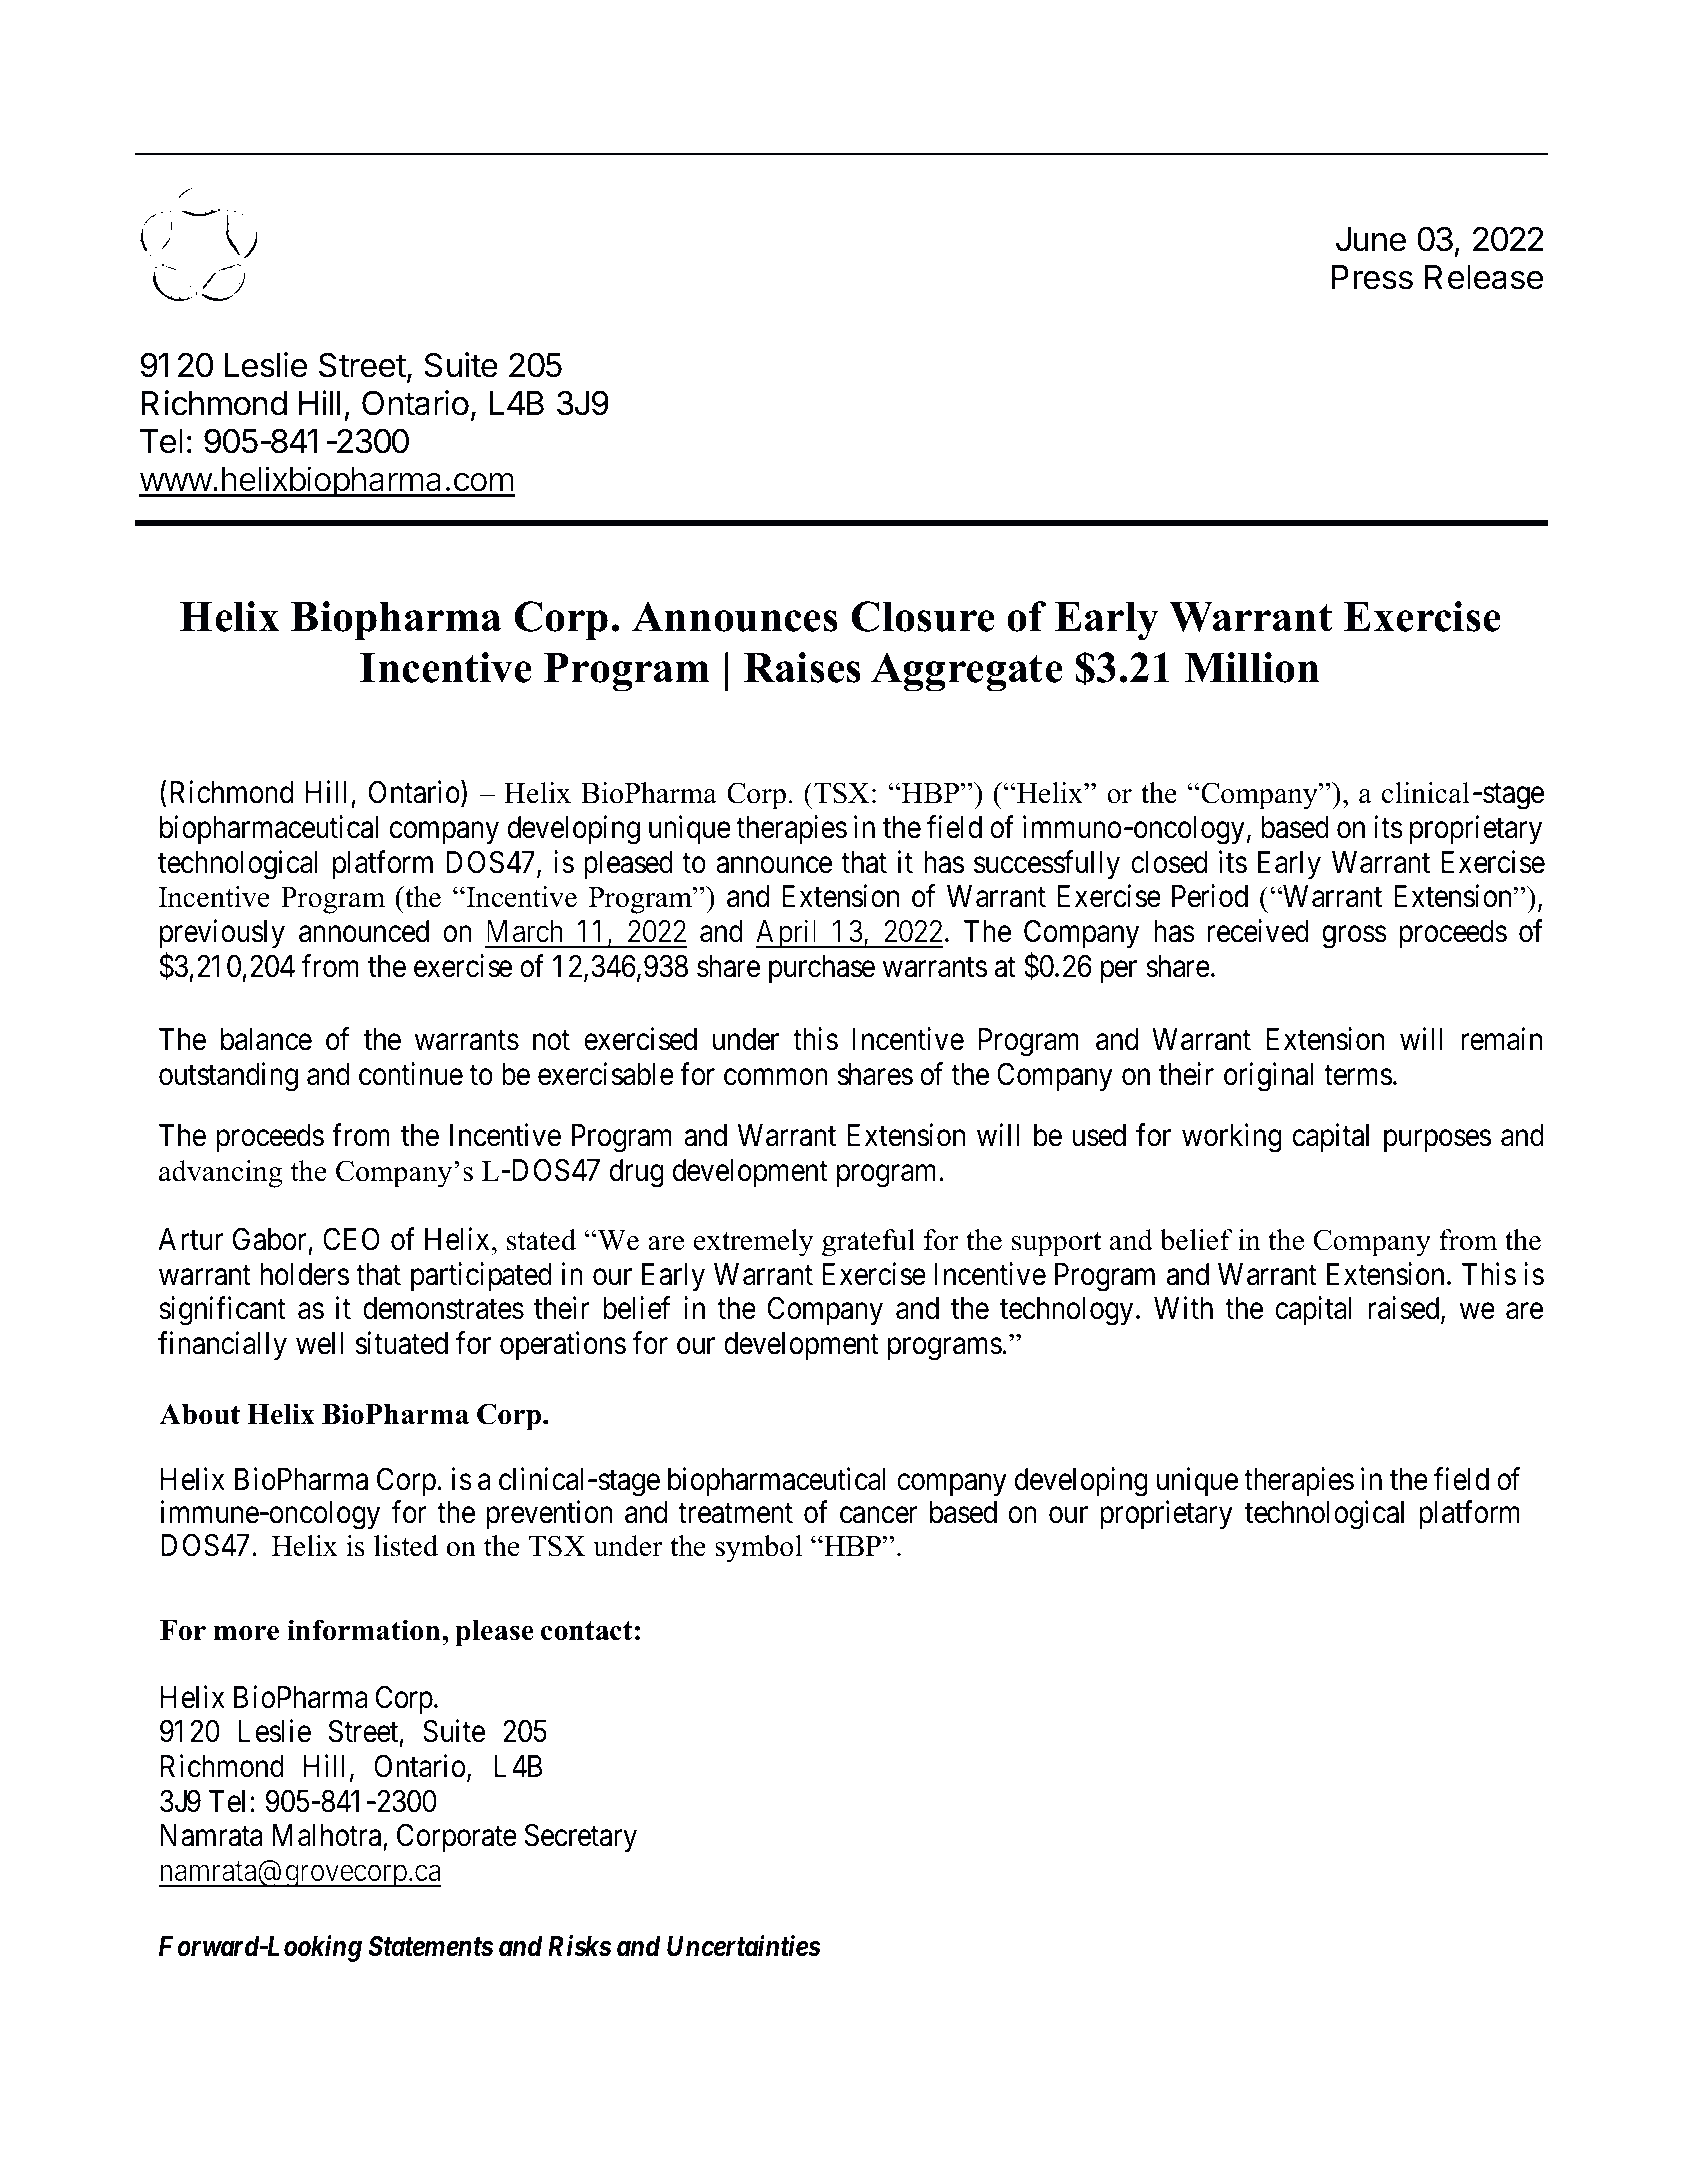 Image resolution: width=1681 pixels, height=2175 pixels. I want to click on Aggregate, so click(967, 672).
